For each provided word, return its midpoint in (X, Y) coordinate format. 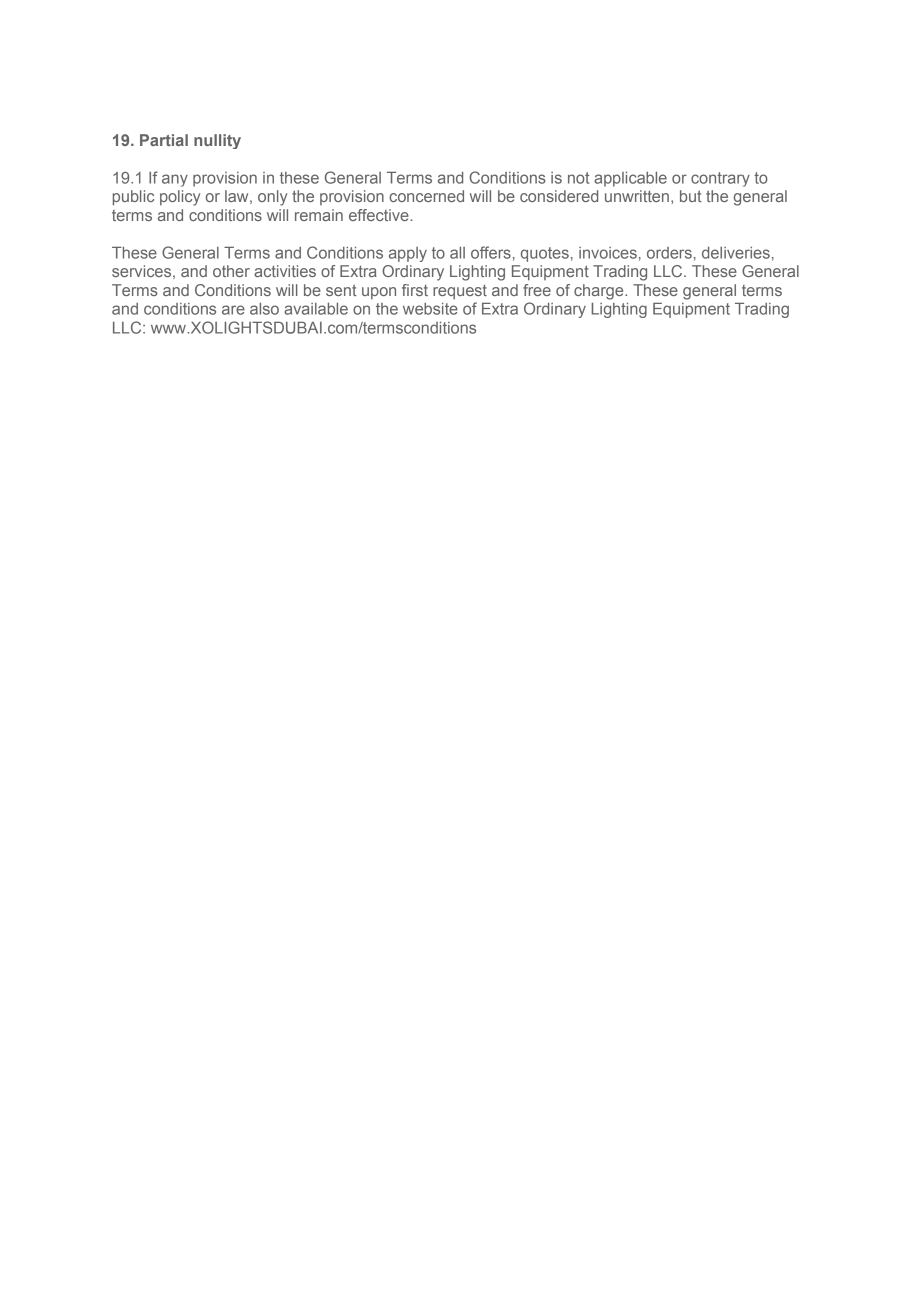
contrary (720, 179)
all (457, 253)
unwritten (637, 196)
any (175, 180)
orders (669, 253)
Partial (164, 140)
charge (600, 292)
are (233, 310)
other (231, 271)
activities (285, 271)
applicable (630, 179)
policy (180, 198)
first (415, 290)
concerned (426, 196)
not (578, 178)
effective (380, 215)
